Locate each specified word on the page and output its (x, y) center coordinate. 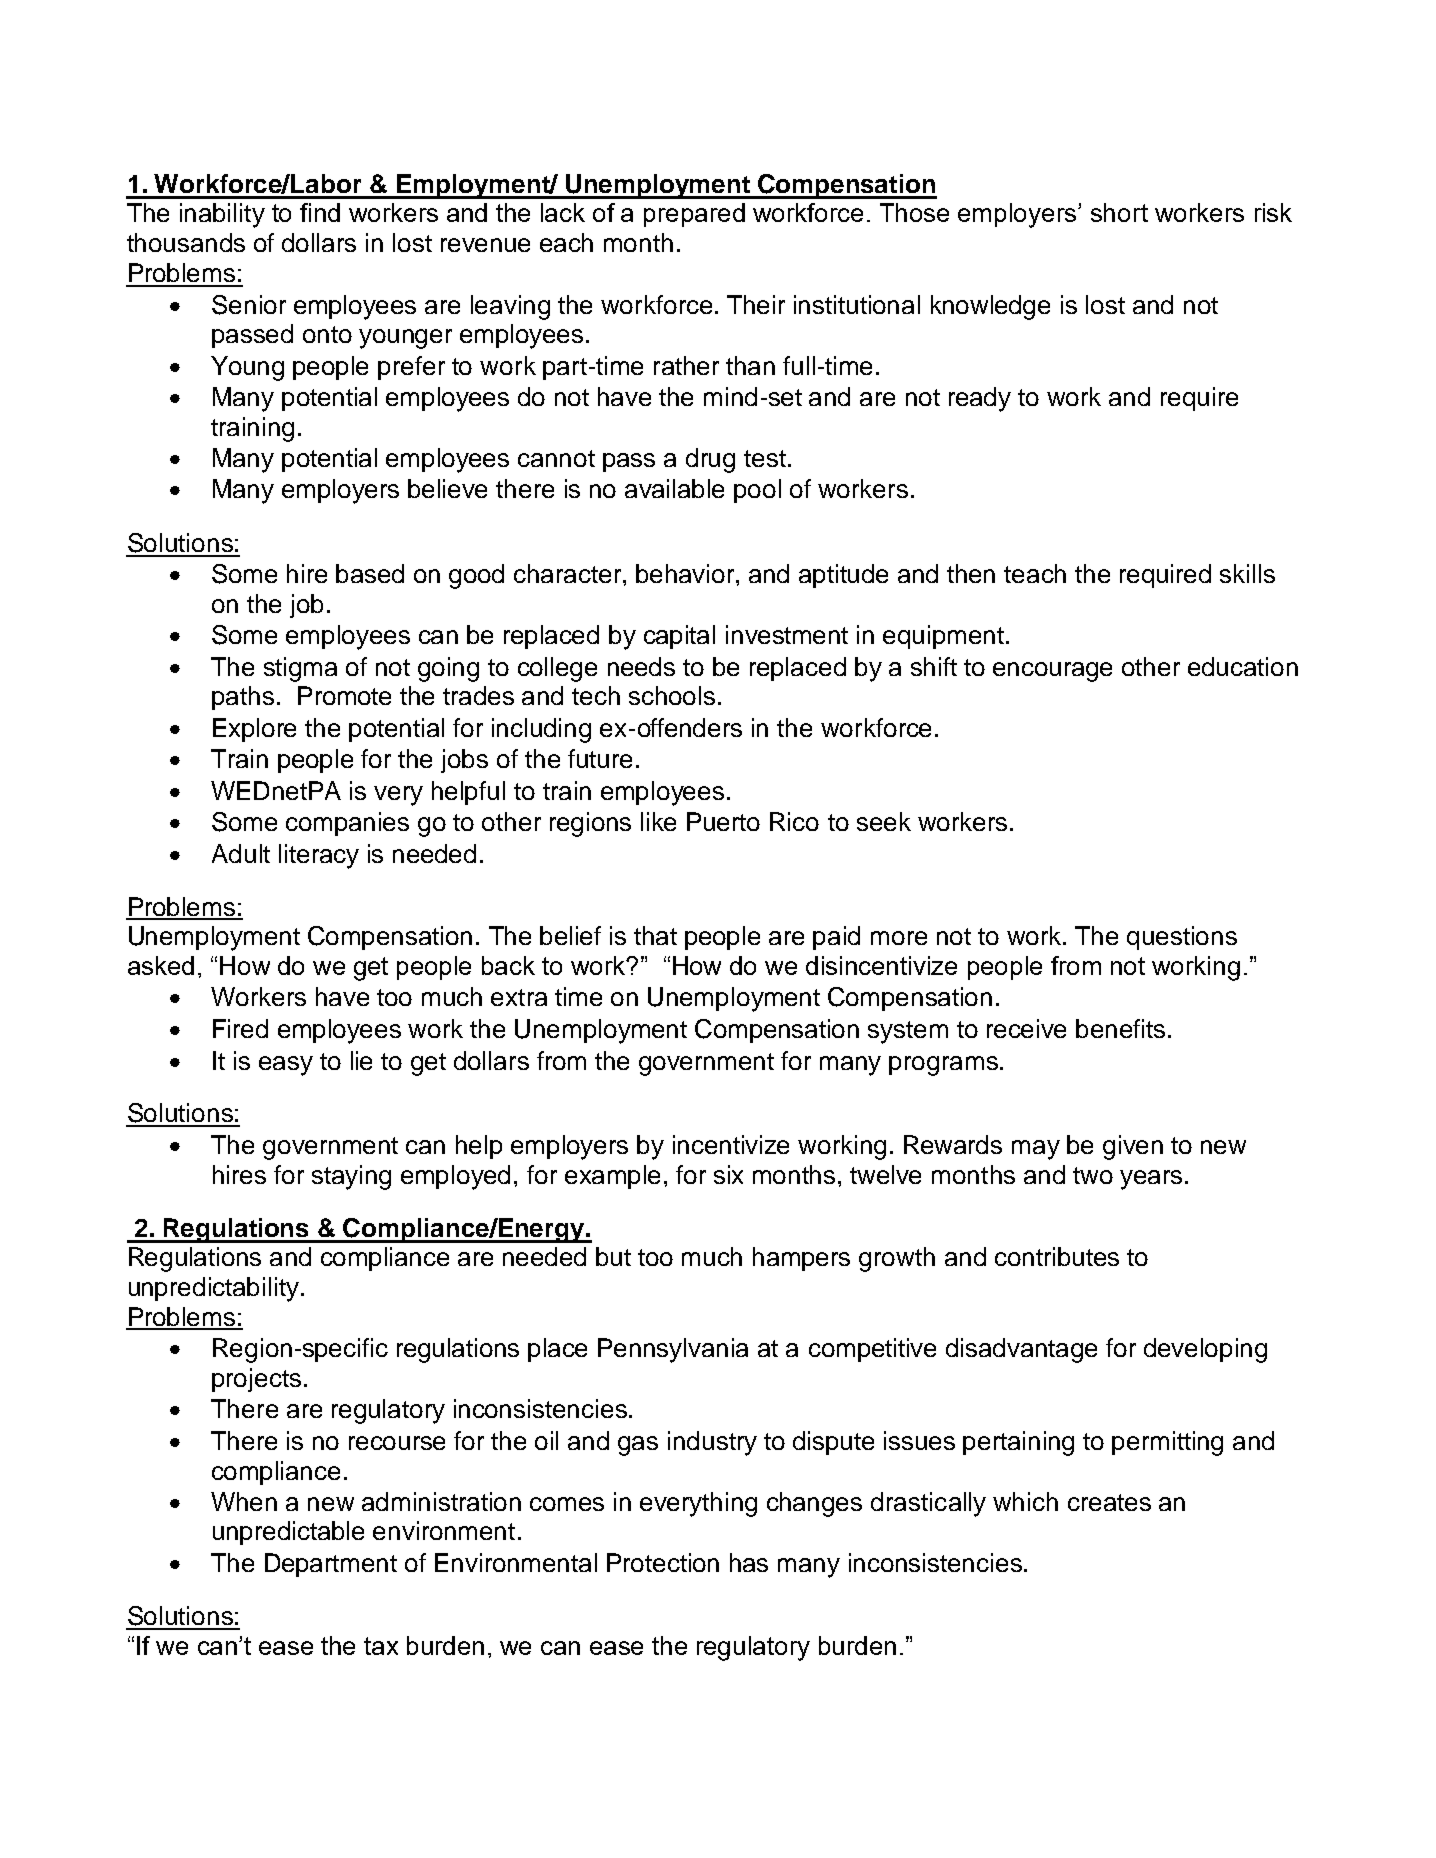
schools (672, 695)
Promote (344, 695)
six (728, 1174)
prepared (694, 215)
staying (351, 1177)
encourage (1052, 672)
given (1133, 1147)
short (1119, 212)
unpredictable (288, 1533)
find (320, 212)
